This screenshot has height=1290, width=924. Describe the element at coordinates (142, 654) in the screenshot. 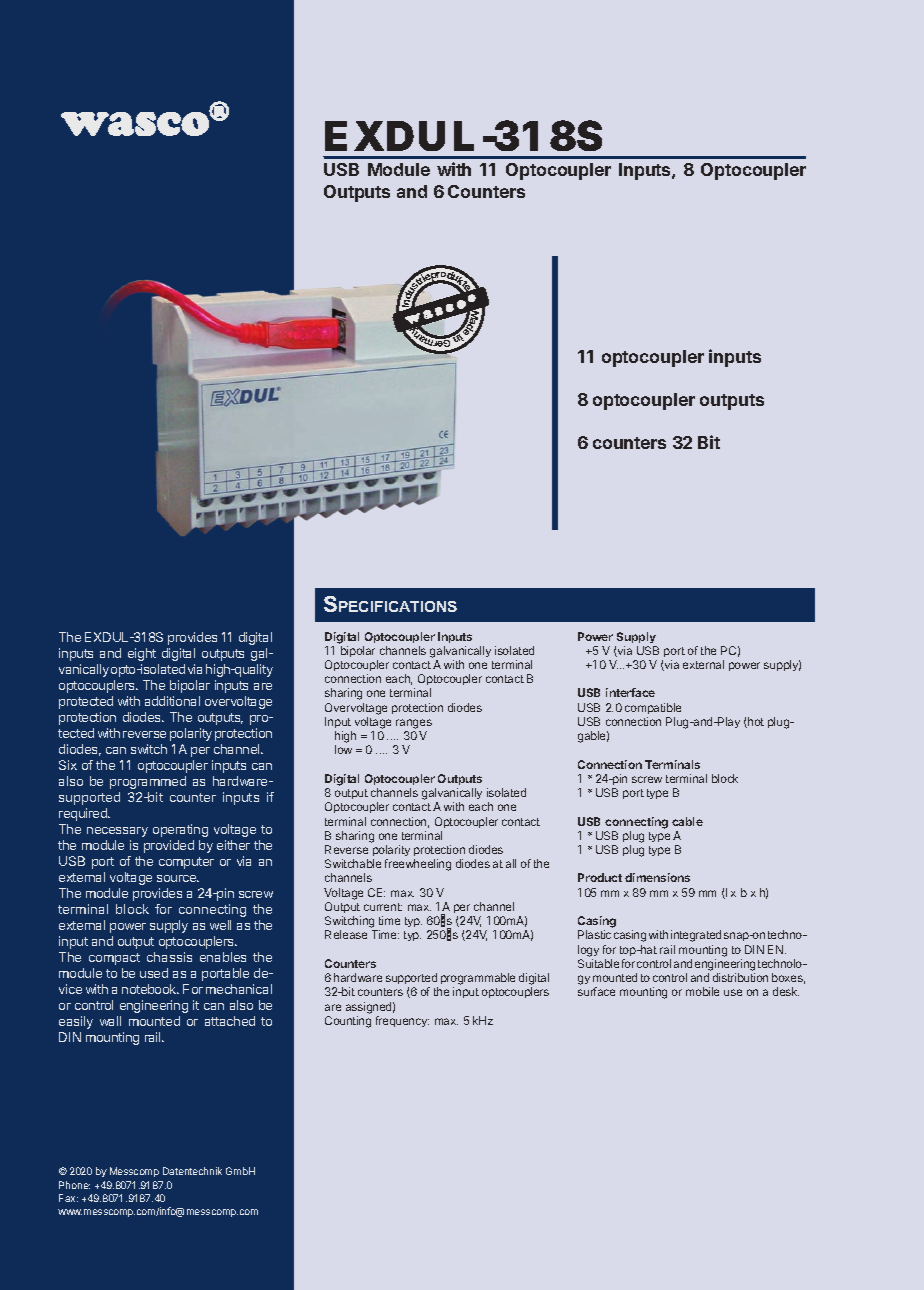

I see `eight` at that location.
